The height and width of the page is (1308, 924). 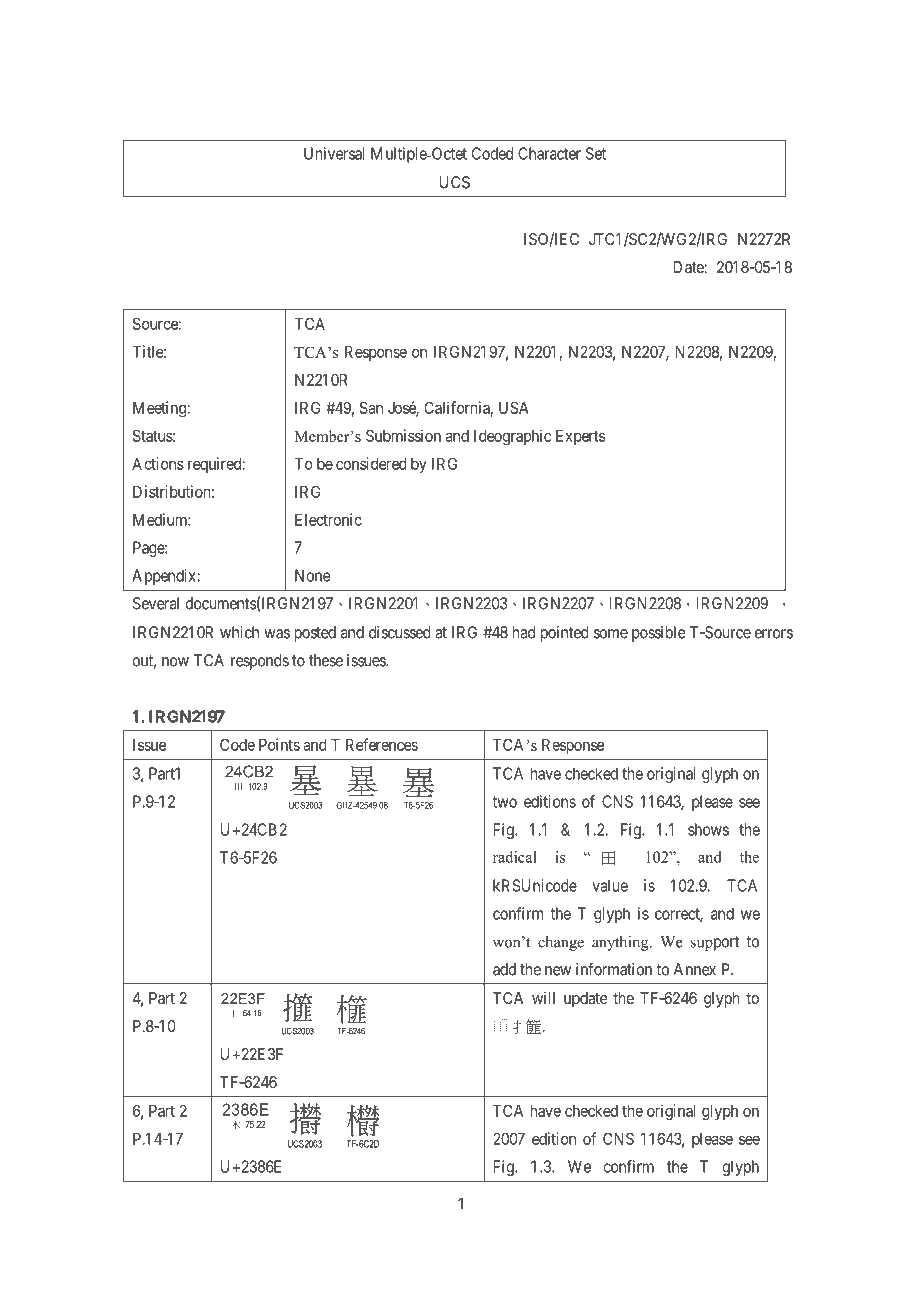 What do you see at coordinates (160, 409) in the page?
I see `Meeting` at bounding box center [160, 409].
